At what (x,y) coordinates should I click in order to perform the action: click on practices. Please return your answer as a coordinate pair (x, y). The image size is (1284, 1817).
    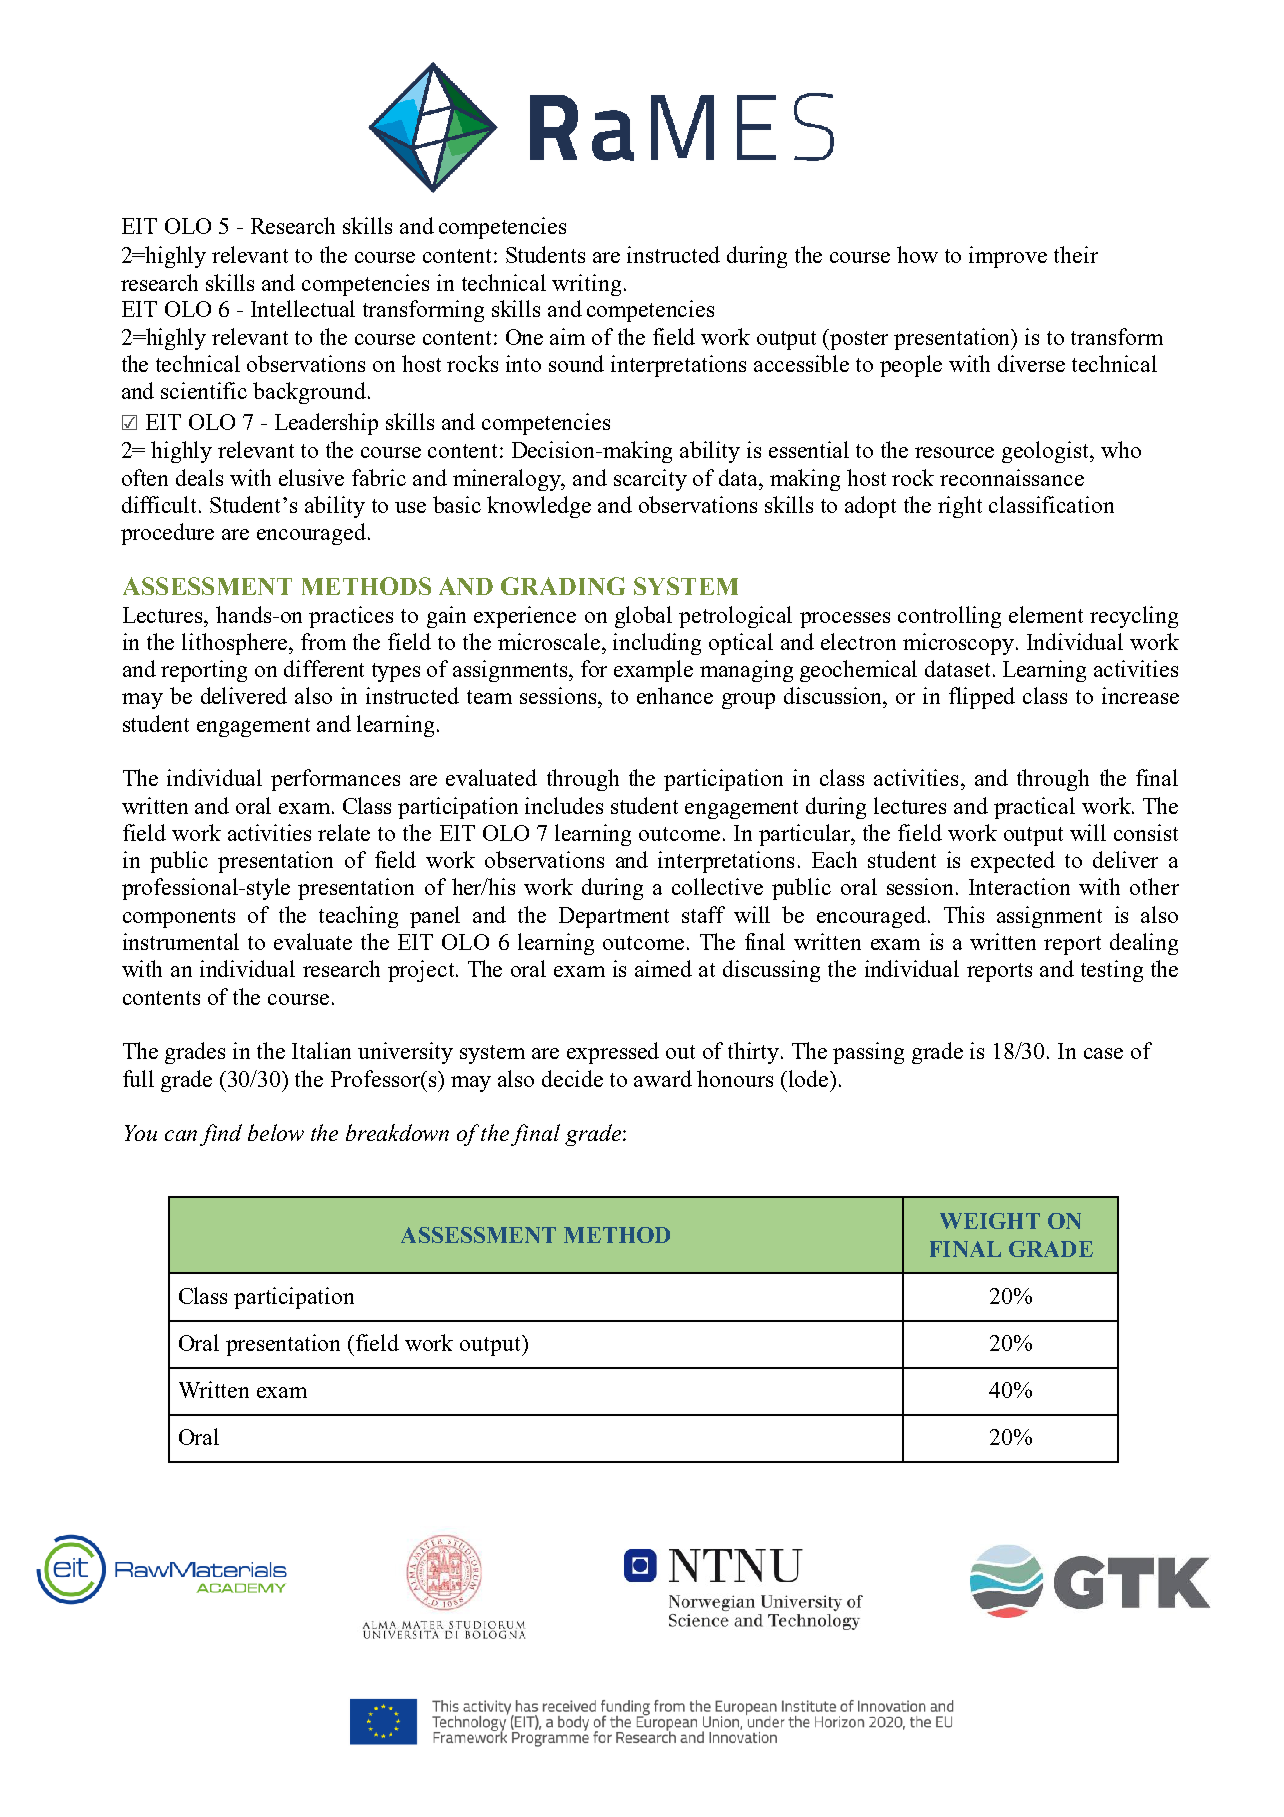
    Looking at the image, I should click on (351, 617).
